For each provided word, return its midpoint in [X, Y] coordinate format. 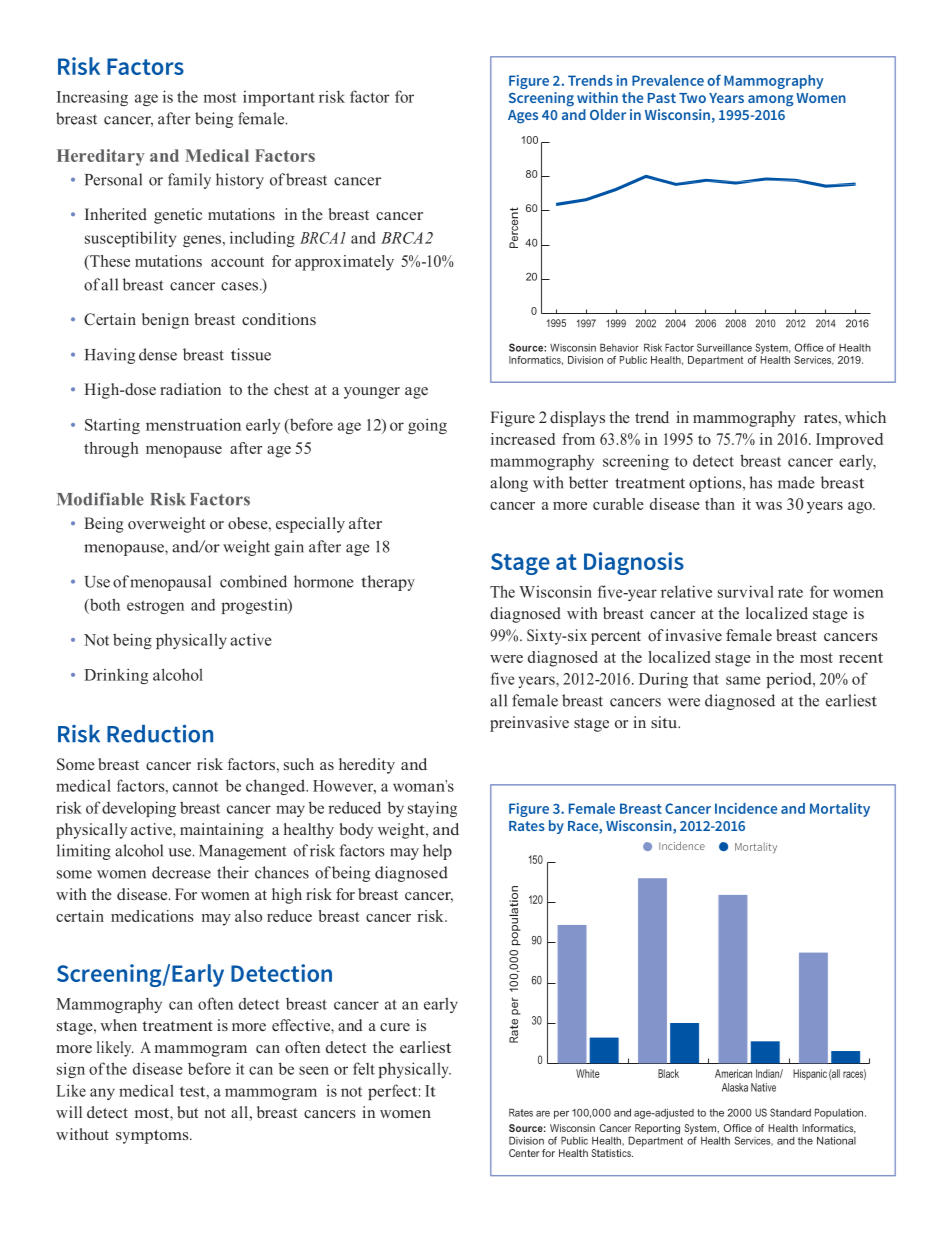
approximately [344, 263]
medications [152, 916]
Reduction [160, 734]
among [770, 101]
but [187, 1112]
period [790, 680]
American [733, 1073]
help [437, 852]
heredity [367, 766]
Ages [523, 117]
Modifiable [100, 499]
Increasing [92, 98]
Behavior [619, 347]
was [768, 506]
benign [165, 321]
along [509, 484]
